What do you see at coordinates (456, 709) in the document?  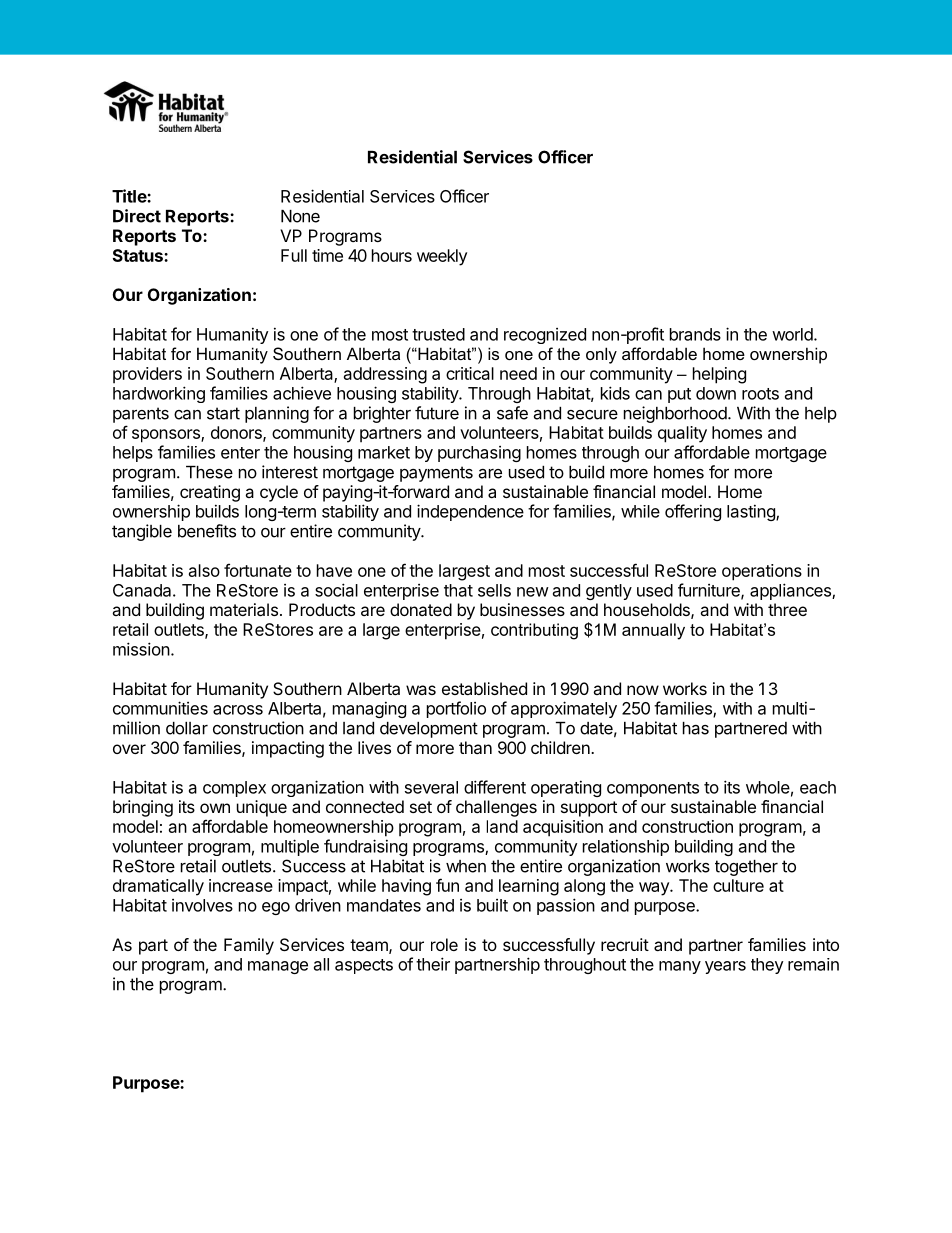 I see `portfolio` at bounding box center [456, 709].
